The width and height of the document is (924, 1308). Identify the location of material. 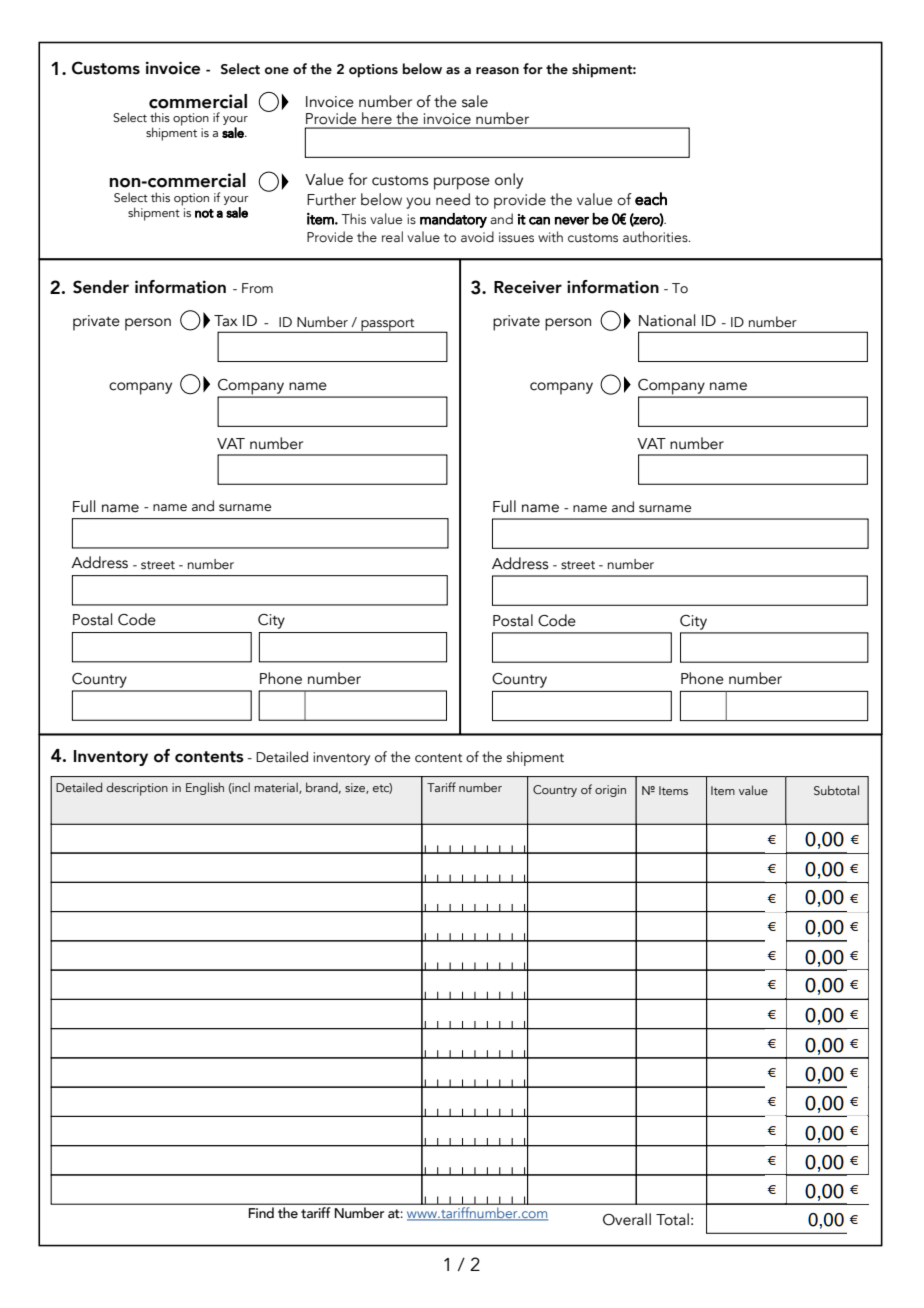
(277, 788).
